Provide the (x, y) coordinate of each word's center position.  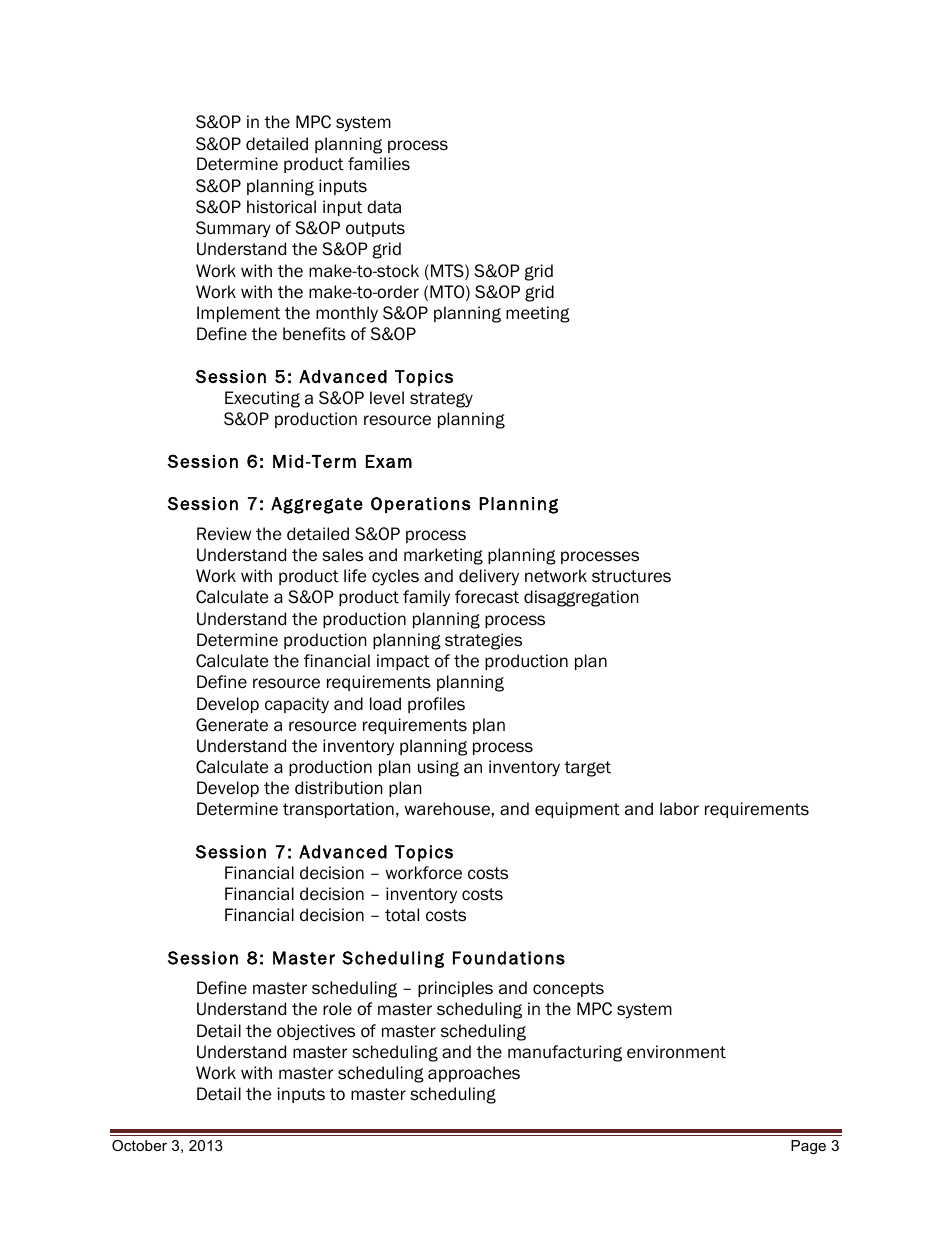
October (139, 1145)
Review (224, 534)
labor (679, 809)
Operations (421, 505)
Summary (233, 229)
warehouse (447, 809)
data (384, 207)
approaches (474, 1074)
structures (631, 576)
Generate (232, 725)
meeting (538, 314)
